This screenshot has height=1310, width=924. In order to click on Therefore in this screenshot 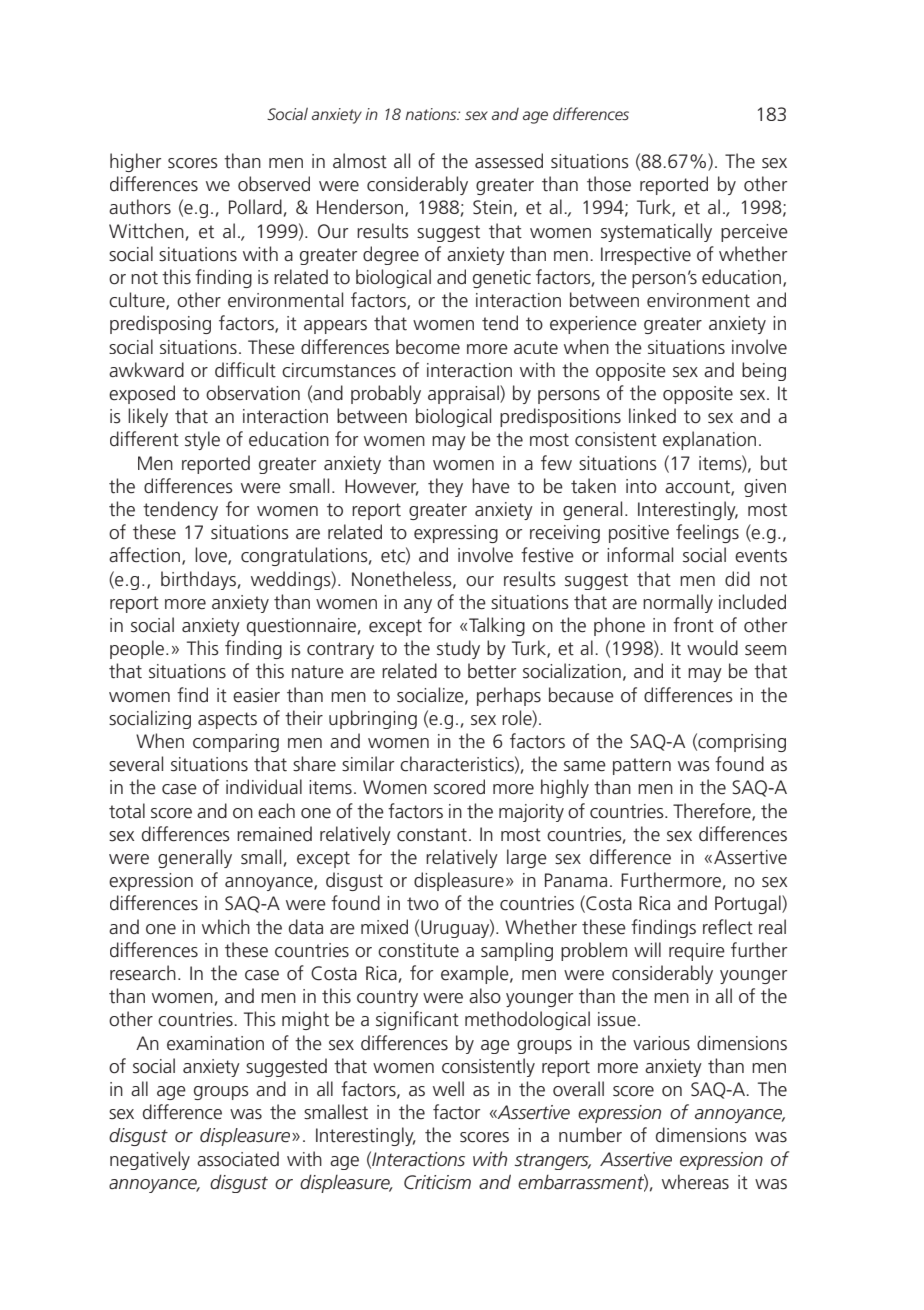, I will do `click(713, 811)`.
